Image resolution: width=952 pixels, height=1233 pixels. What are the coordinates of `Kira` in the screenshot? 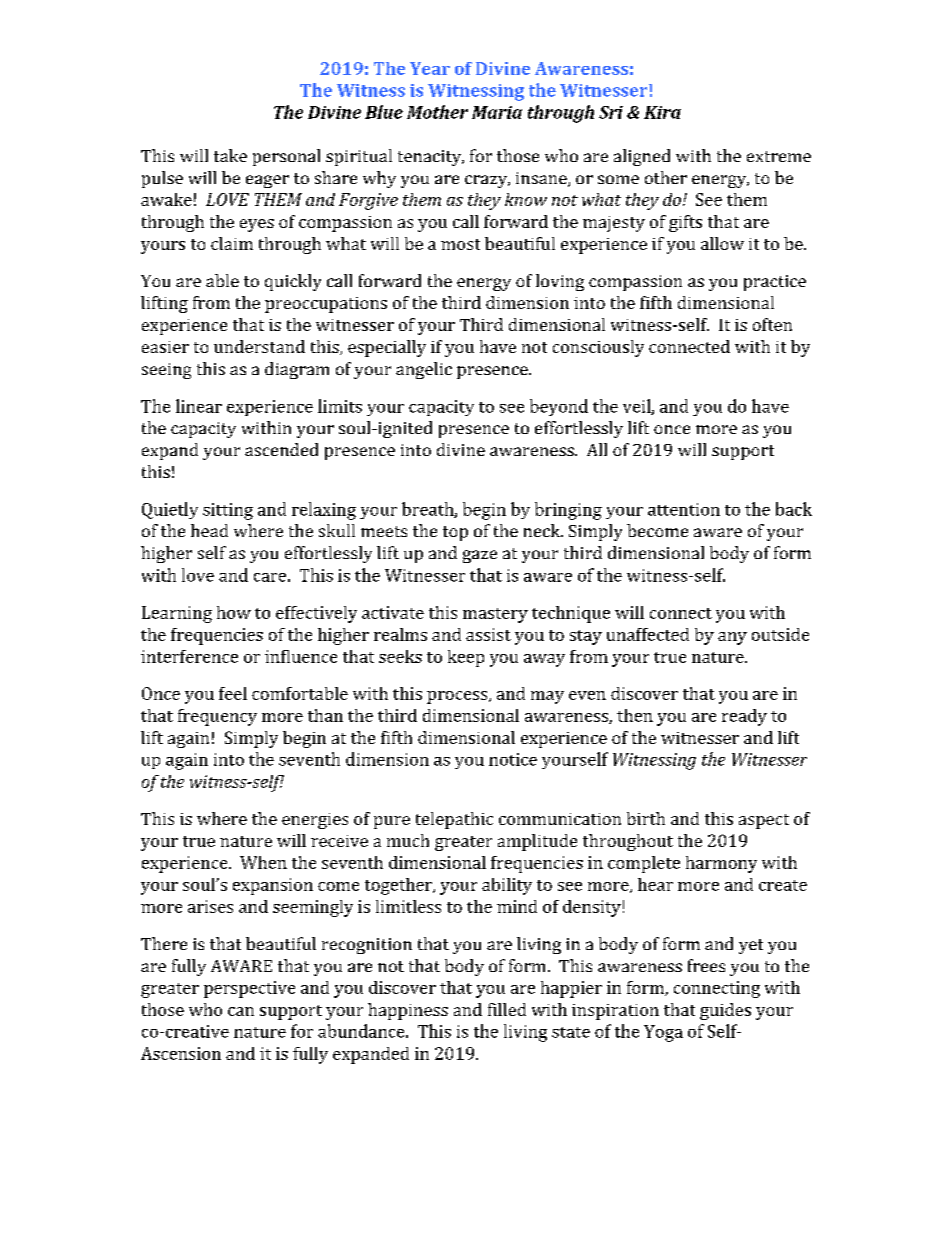 It's located at (662, 112).
